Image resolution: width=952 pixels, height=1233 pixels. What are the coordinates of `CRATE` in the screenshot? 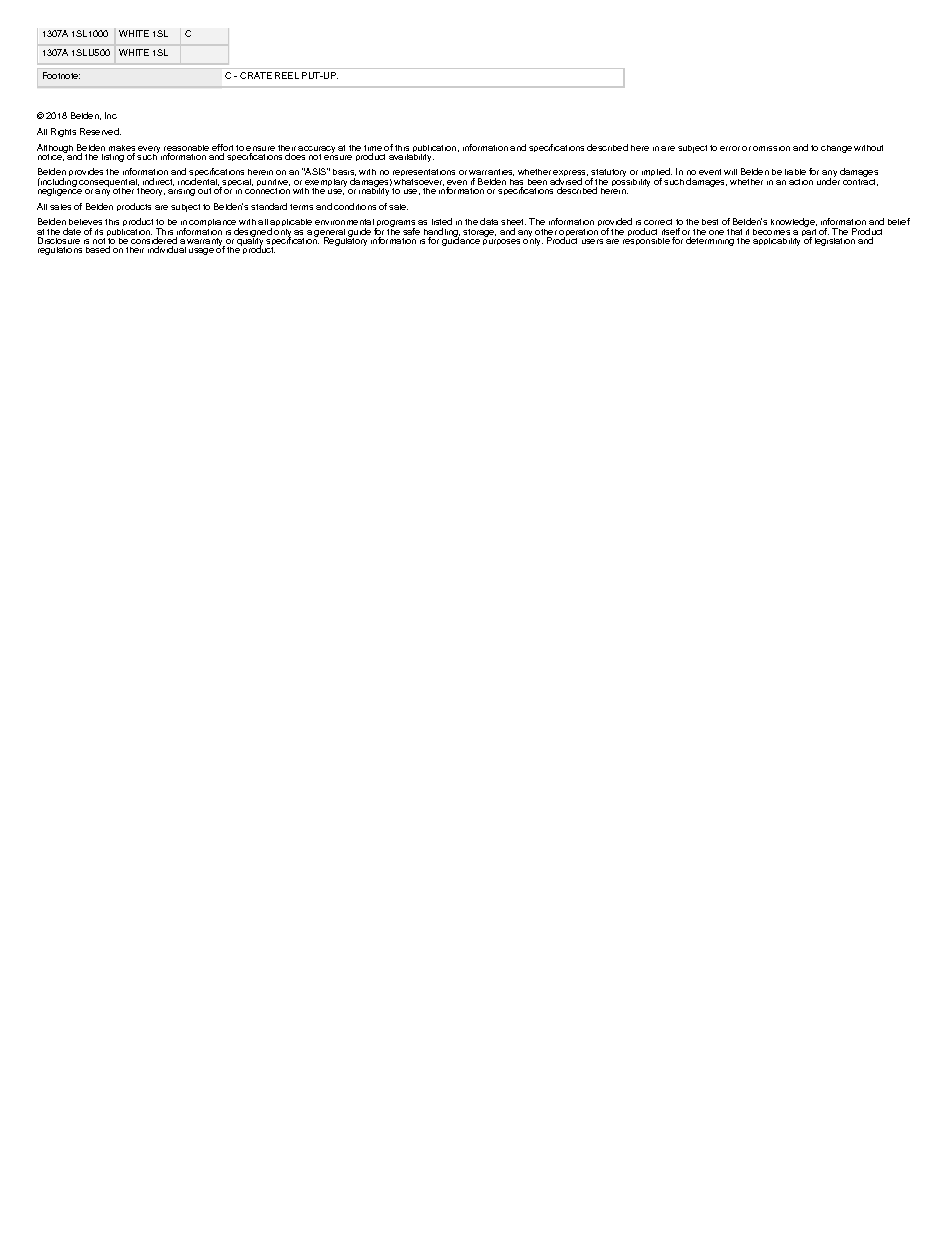 It's located at (256, 75).
